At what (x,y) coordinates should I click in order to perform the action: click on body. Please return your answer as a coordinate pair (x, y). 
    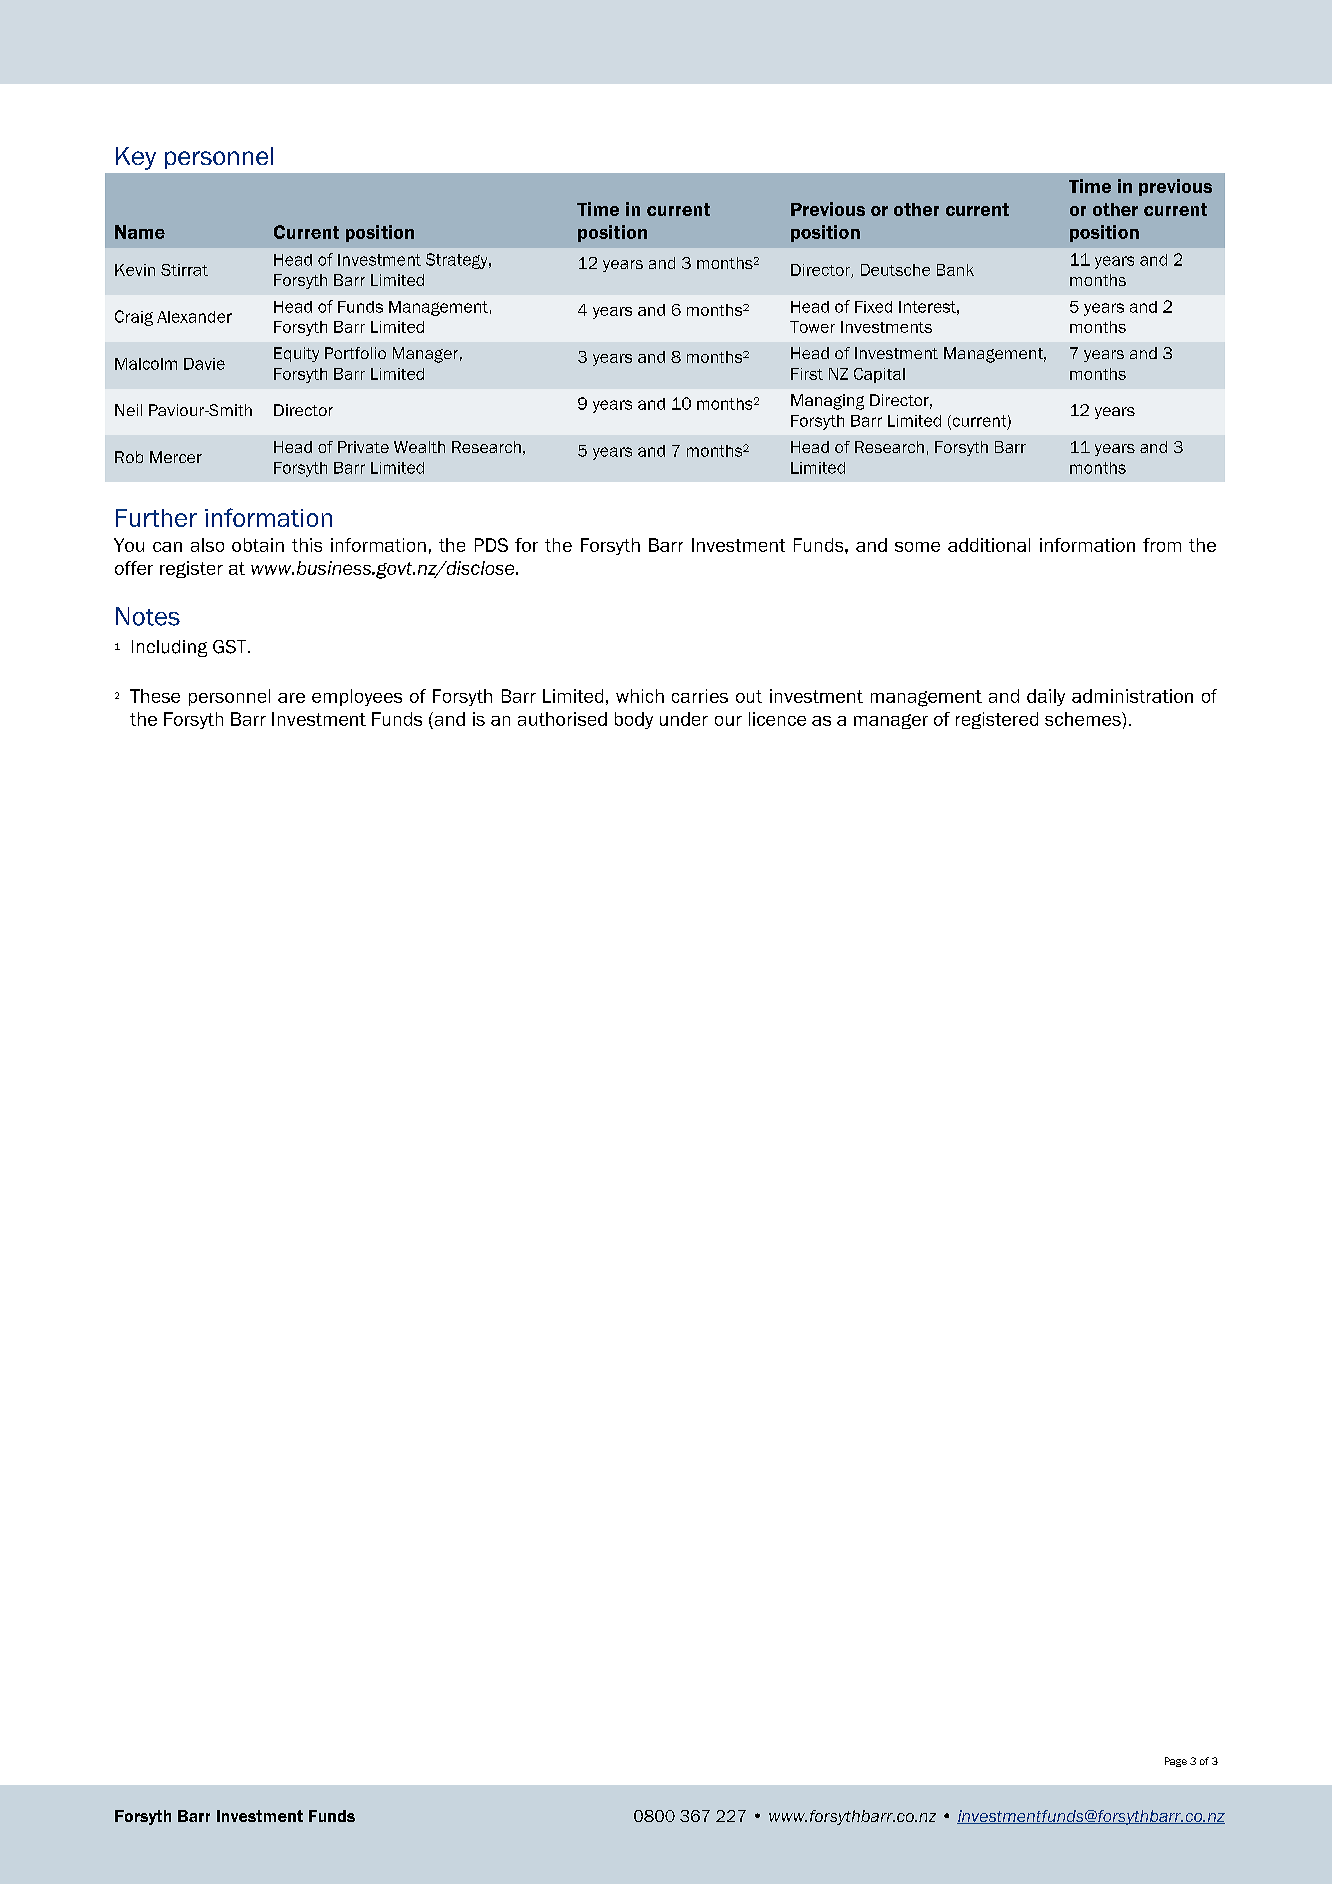
    Looking at the image, I should click on (634, 720).
